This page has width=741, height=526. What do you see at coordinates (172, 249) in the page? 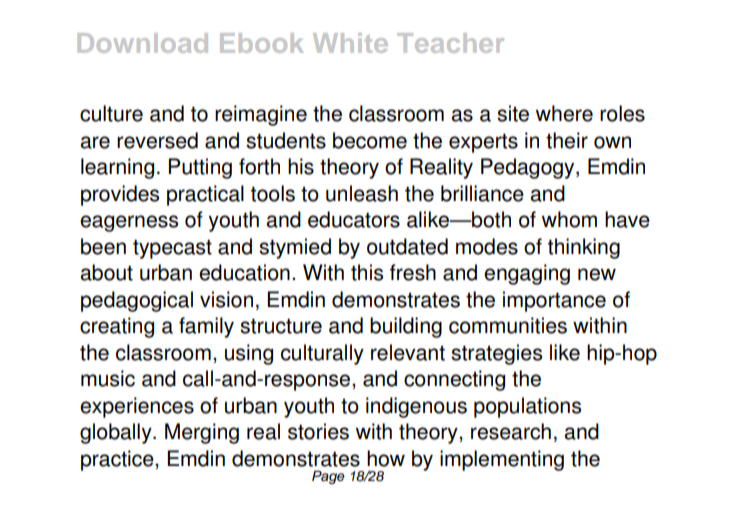
I see `typecast` at bounding box center [172, 249].
